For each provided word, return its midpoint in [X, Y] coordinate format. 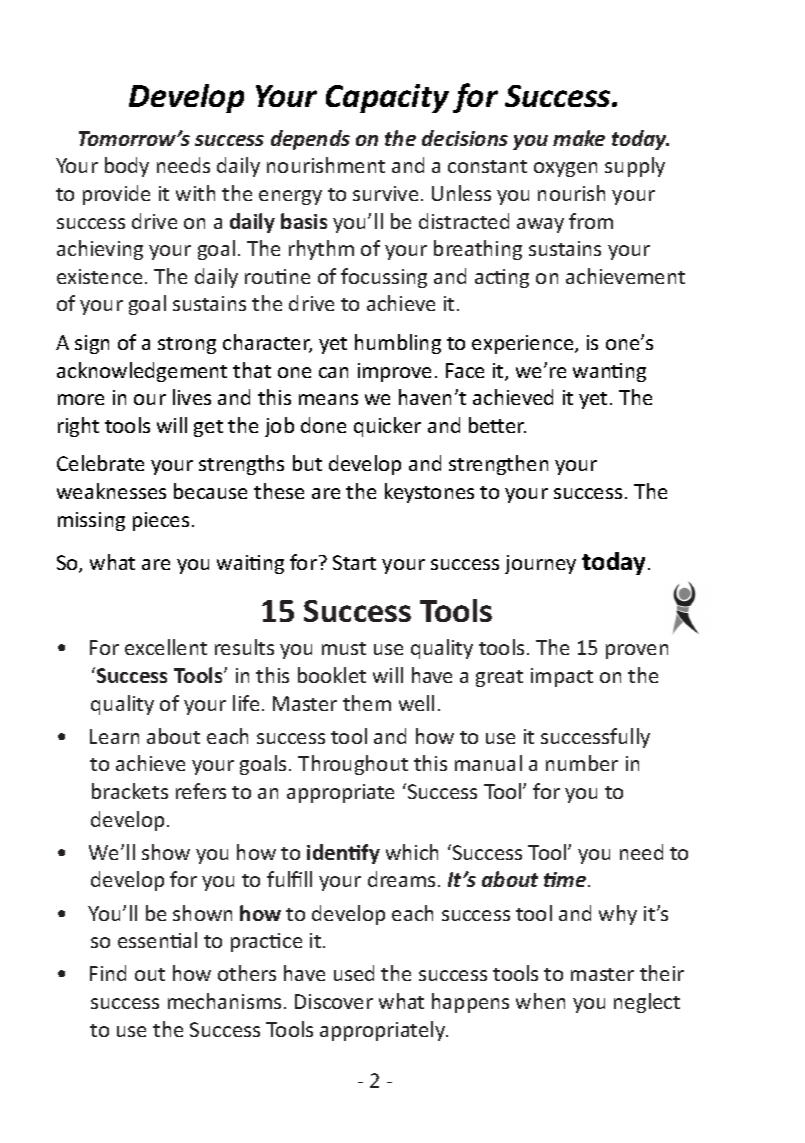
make [579, 138]
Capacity [387, 98]
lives [192, 397]
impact [562, 677]
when [540, 1001]
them [367, 703]
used [354, 973]
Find [108, 973]
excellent [166, 647]
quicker [387, 427]
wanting [609, 372]
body [127, 167]
